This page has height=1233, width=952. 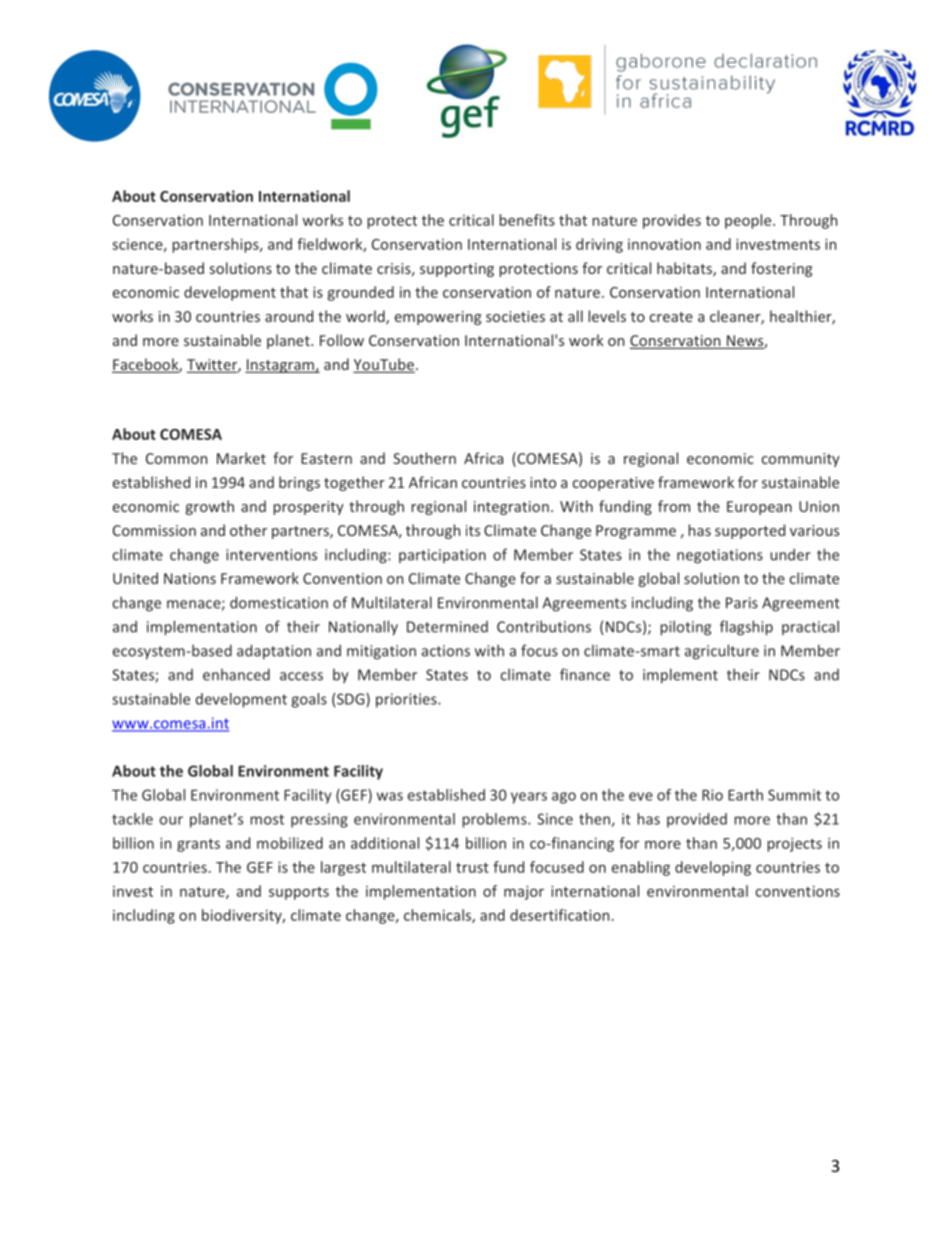 What do you see at coordinates (457, 270) in the page?
I see `supporting` at bounding box center [457, 270].
